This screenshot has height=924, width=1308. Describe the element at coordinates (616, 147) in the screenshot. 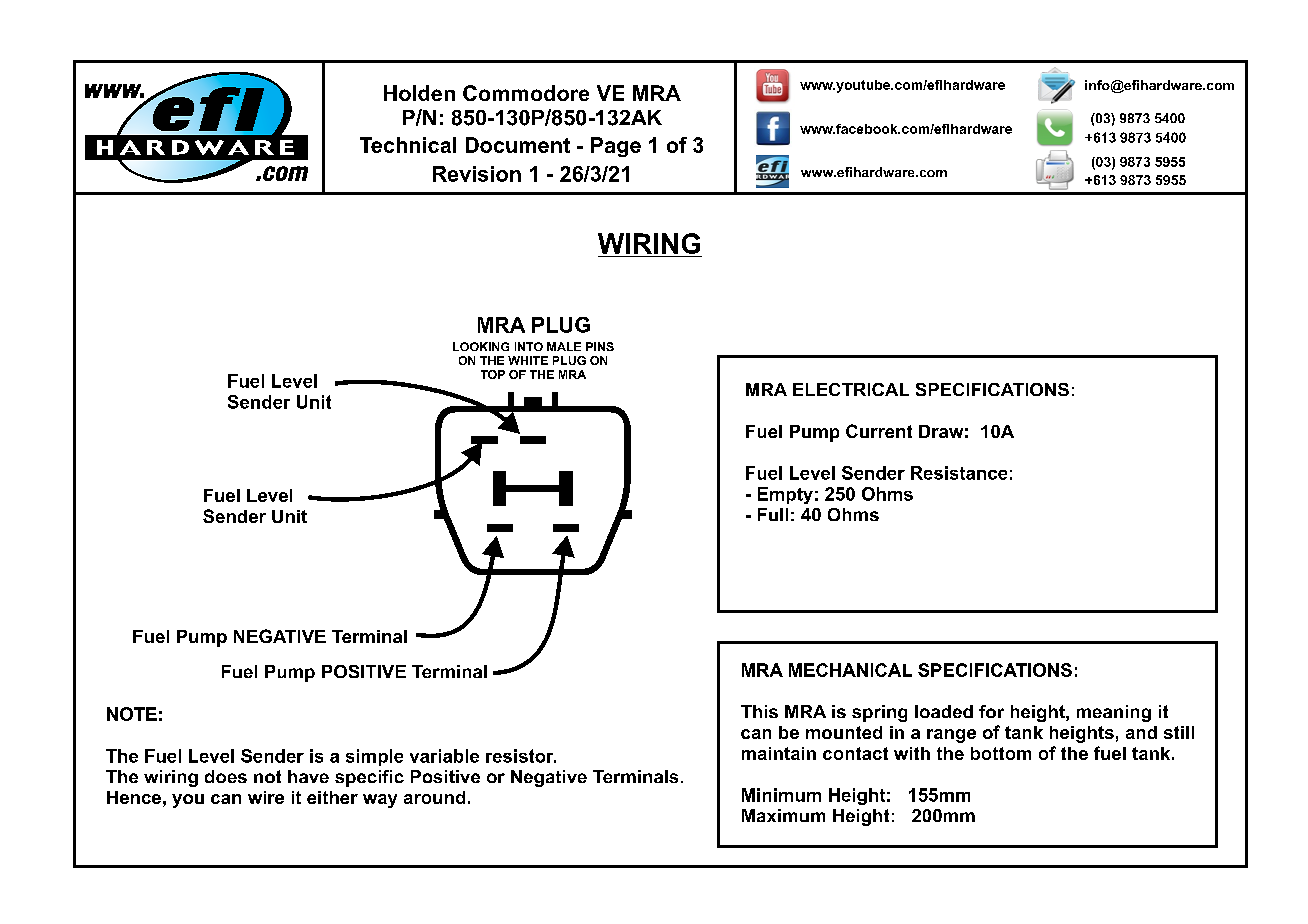

I see `Page` at that location.
